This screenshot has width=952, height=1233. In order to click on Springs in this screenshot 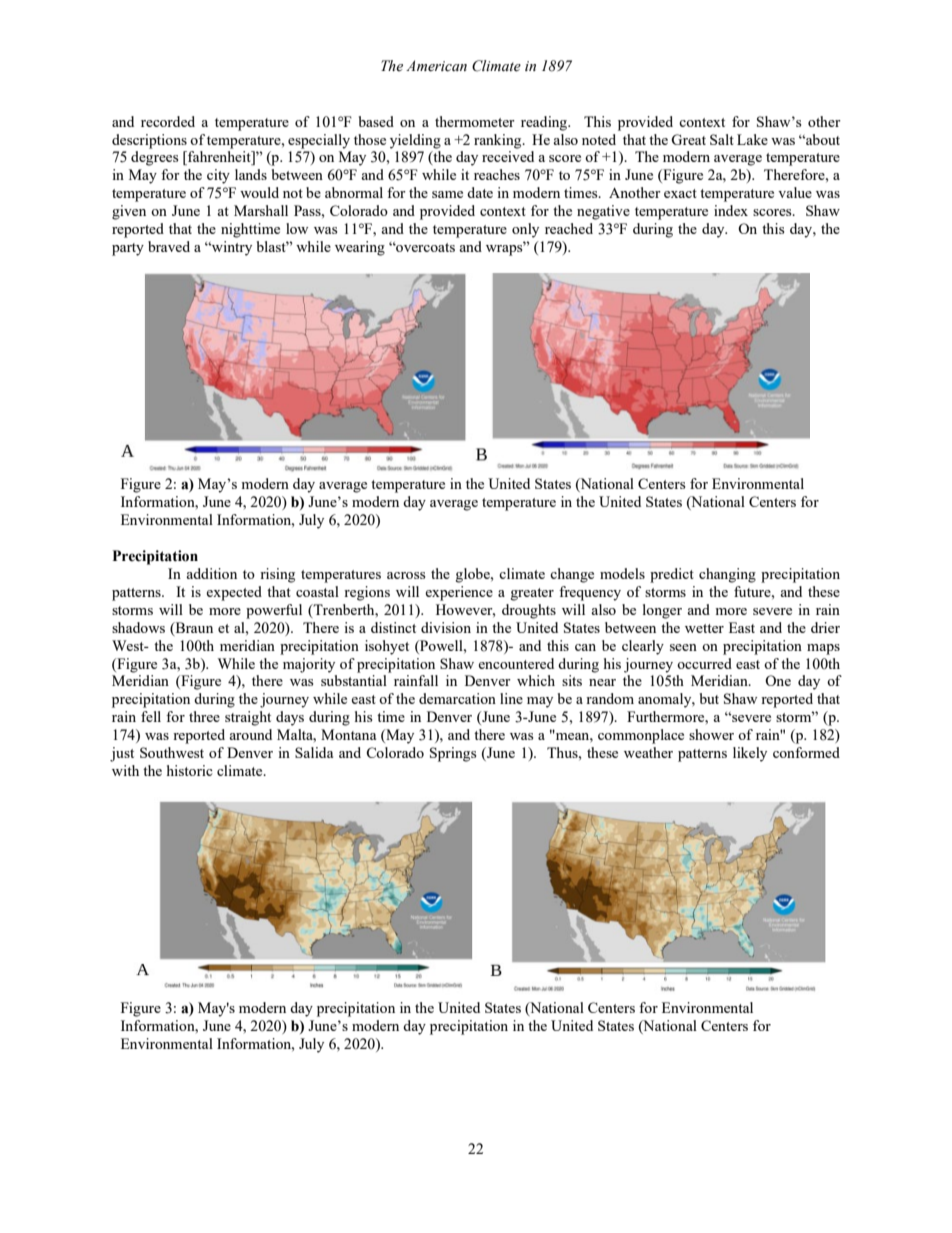, I will do `click(453, 754)`.
